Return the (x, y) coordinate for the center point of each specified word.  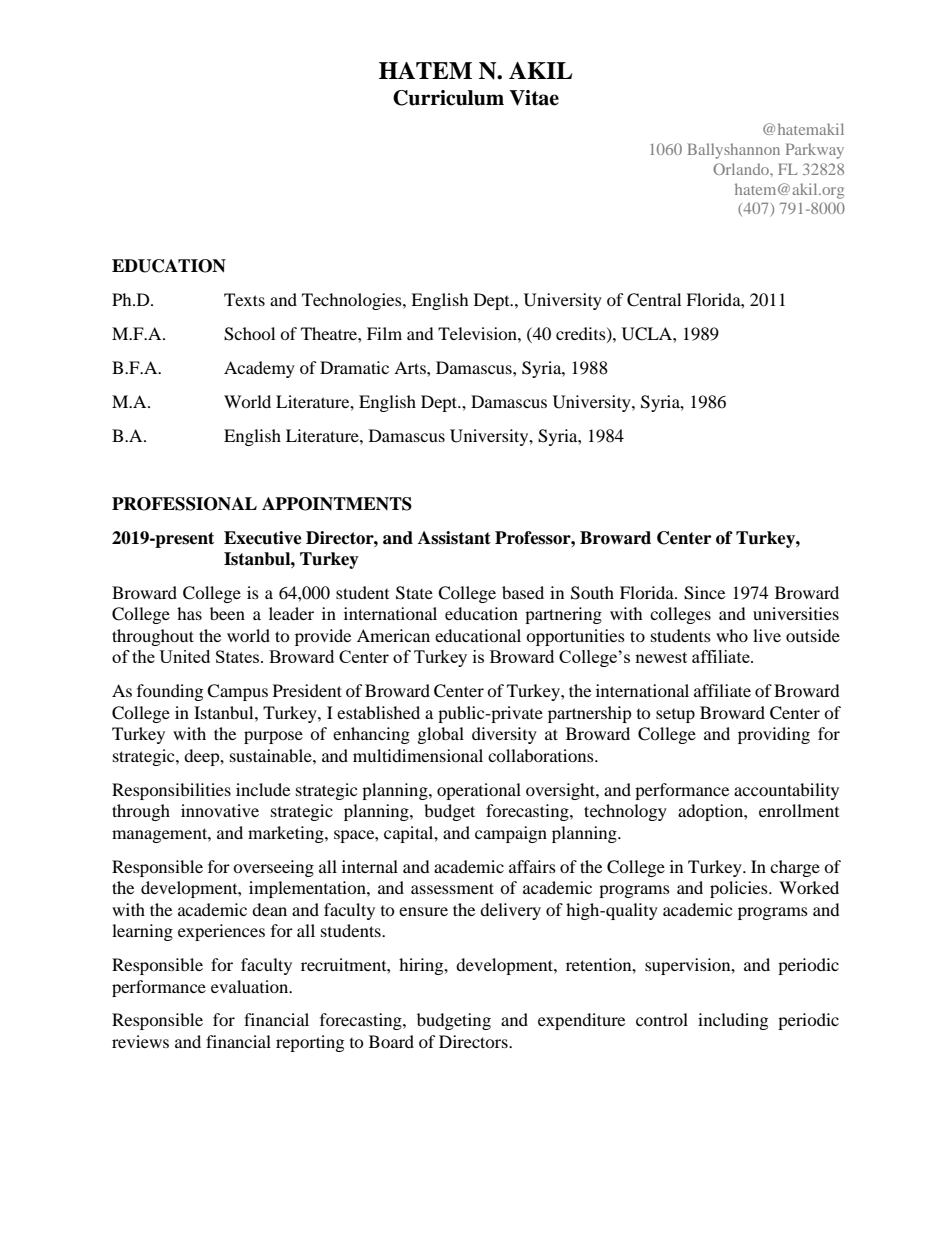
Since (704, 593)
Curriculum (448, 98)
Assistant (454, 538)
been (227, 613)
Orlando (742, 169)
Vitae (534, 98)
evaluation (251, 986)
